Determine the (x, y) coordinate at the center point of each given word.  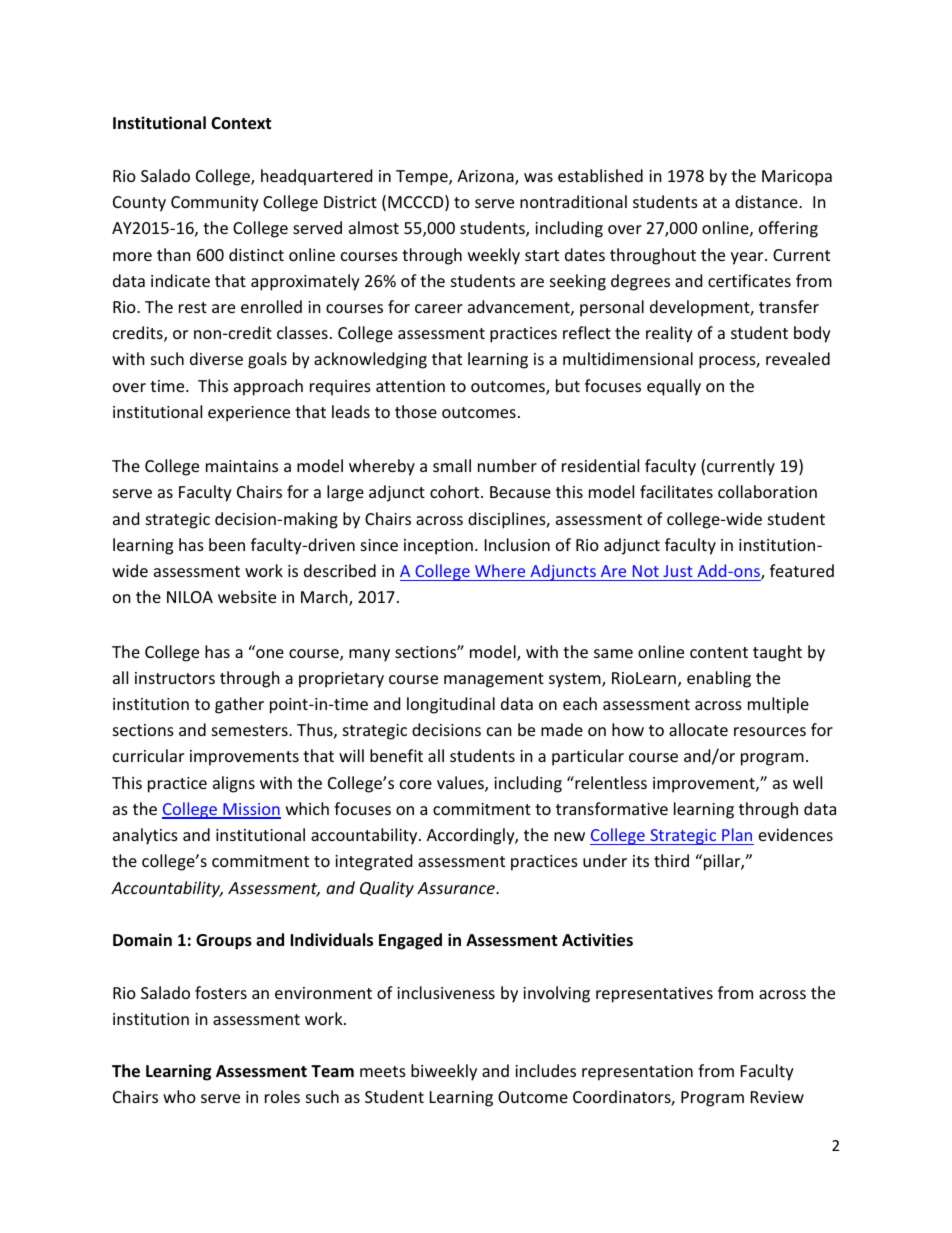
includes (545, 1070)
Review (777, 1097)
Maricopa (797, 178)
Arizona (486, 177)
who (179, 1096)
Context (241, 123)
